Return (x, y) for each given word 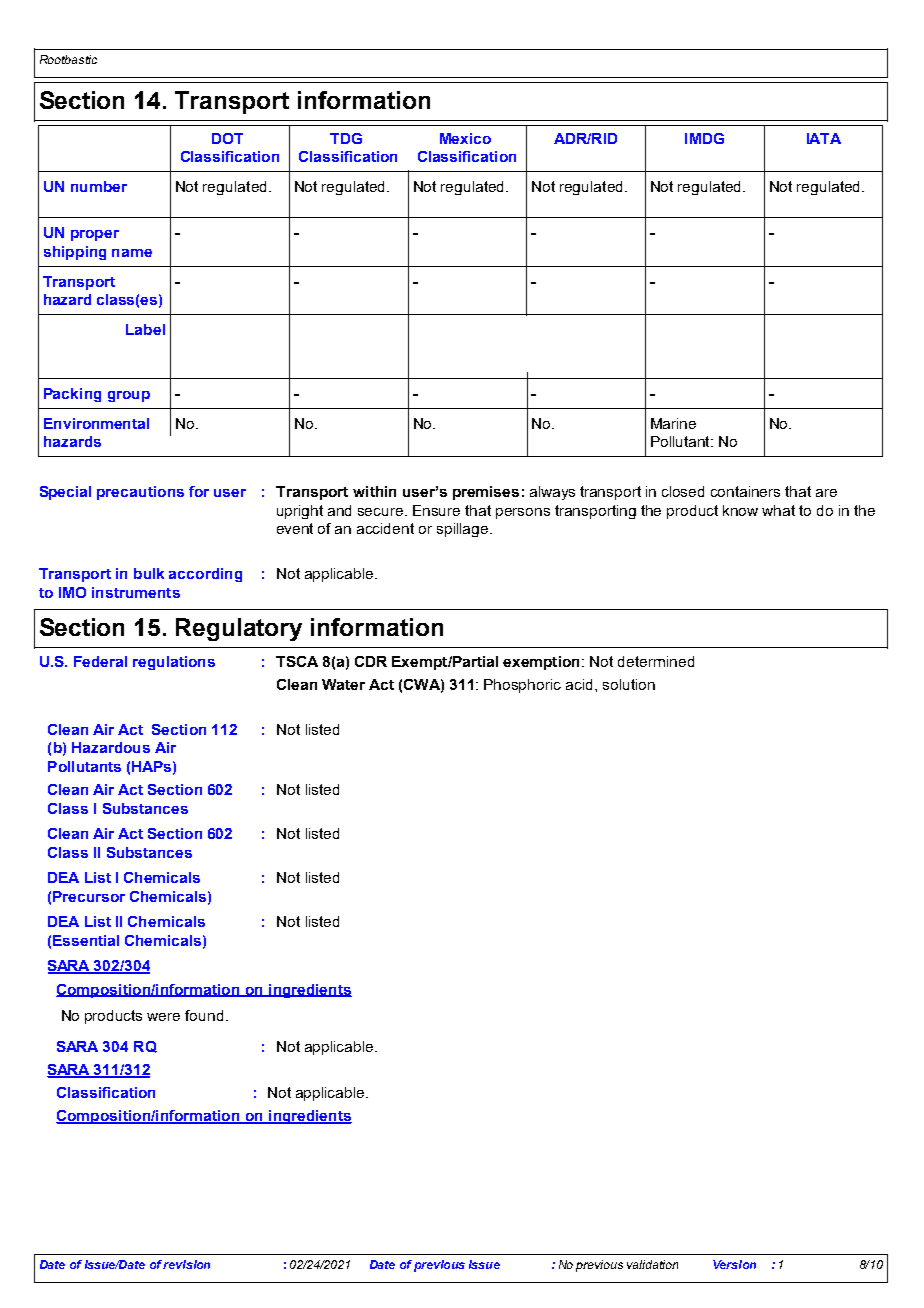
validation (652, 1264)
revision (186, 1264)
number (99, 186)
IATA (824, 138)
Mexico (465, 138)
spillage (464, 530)
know (740, 510)
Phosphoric (522, 686)
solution (629, 684)
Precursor (89, 896)
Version (734, 1264)
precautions (140, 493)
